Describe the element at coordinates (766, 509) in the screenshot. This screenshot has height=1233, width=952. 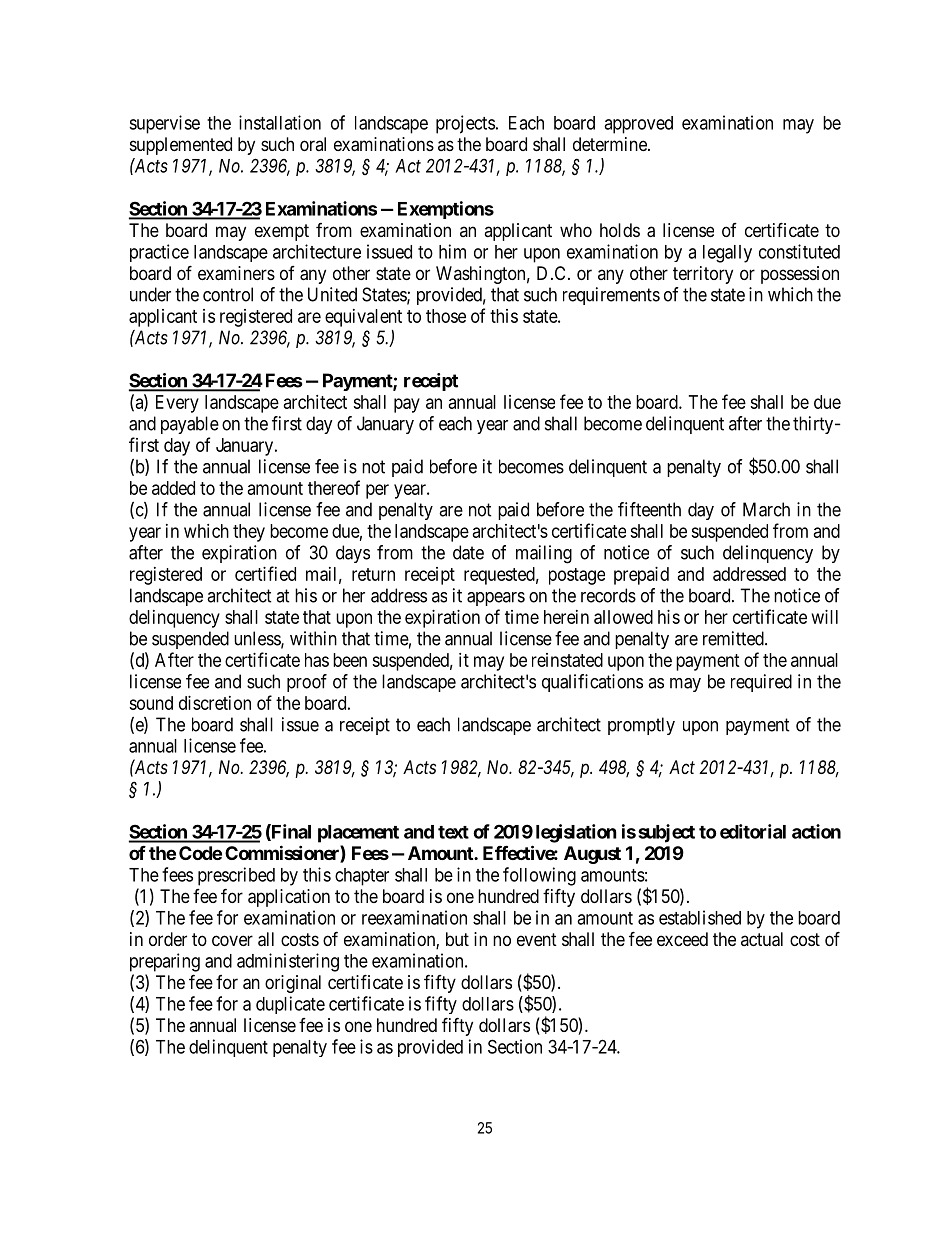
I see `March` at that location.
